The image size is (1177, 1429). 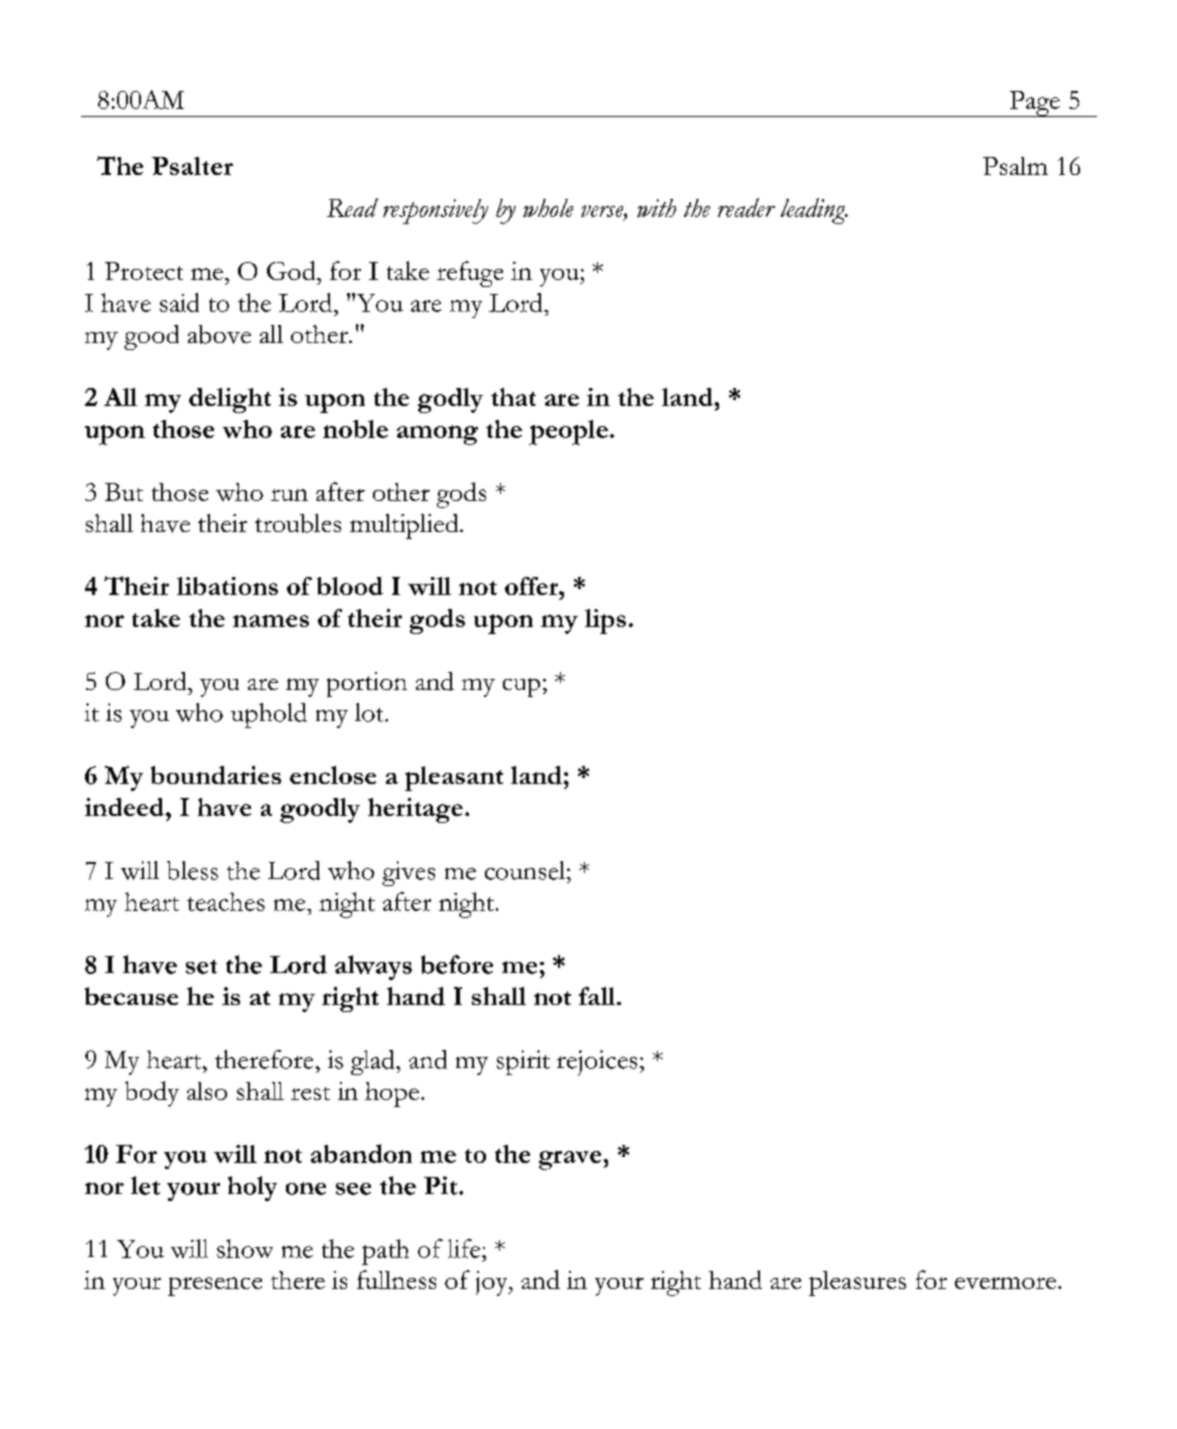 I want to click on Psalm, so click(x=1015, y=166).
